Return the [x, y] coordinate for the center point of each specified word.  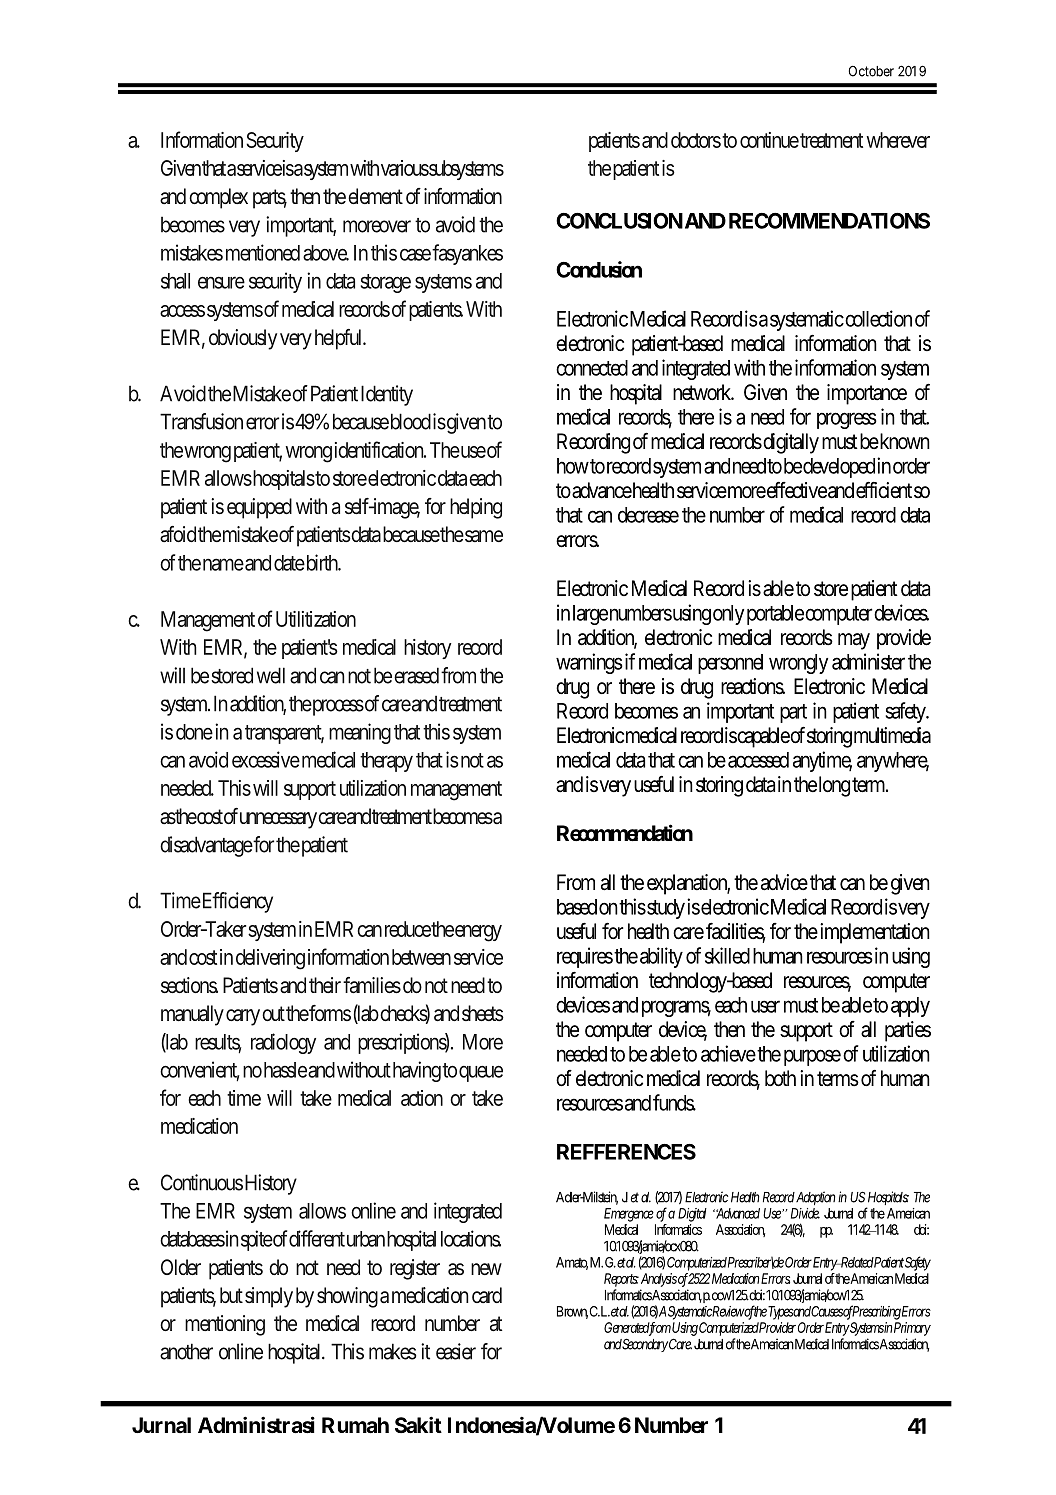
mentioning [225, 1325]
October [871, 71]
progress [847, 420]
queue [481, 1073]
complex [218, 198]
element [375, 196]
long [834, 786]
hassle [285, 1070]
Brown [572, 1312]
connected [592, 368]
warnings [589, 663]
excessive [266, 759]
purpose [812, 1057]
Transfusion [201, 421]
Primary [912, 1329]
